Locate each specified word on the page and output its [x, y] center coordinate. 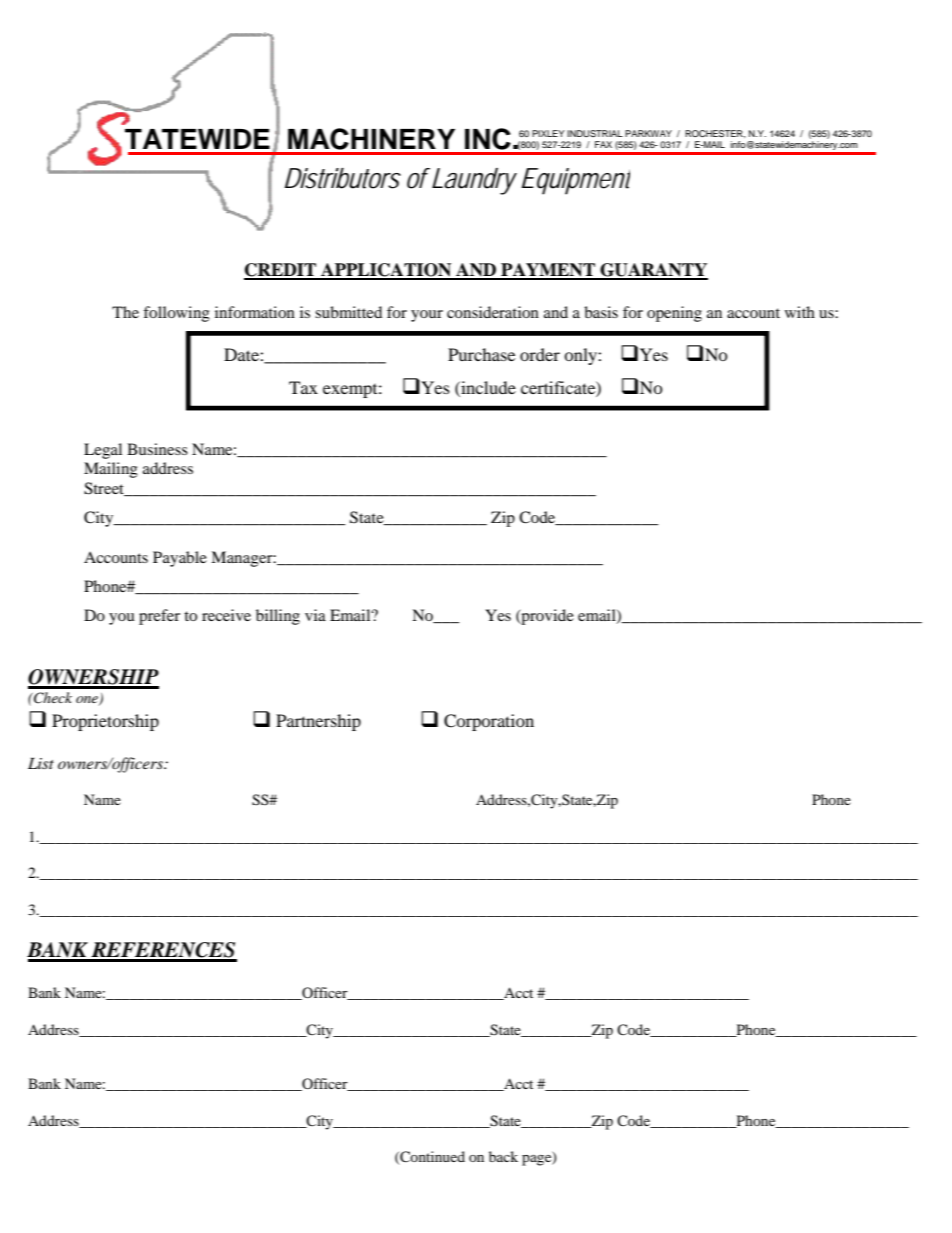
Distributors [343, 178]
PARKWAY [648, 133]
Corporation [489, 722]
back [503, 1156]
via [315, 615]
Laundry [474, 181]
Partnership [318, 722]
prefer [159, 617]
